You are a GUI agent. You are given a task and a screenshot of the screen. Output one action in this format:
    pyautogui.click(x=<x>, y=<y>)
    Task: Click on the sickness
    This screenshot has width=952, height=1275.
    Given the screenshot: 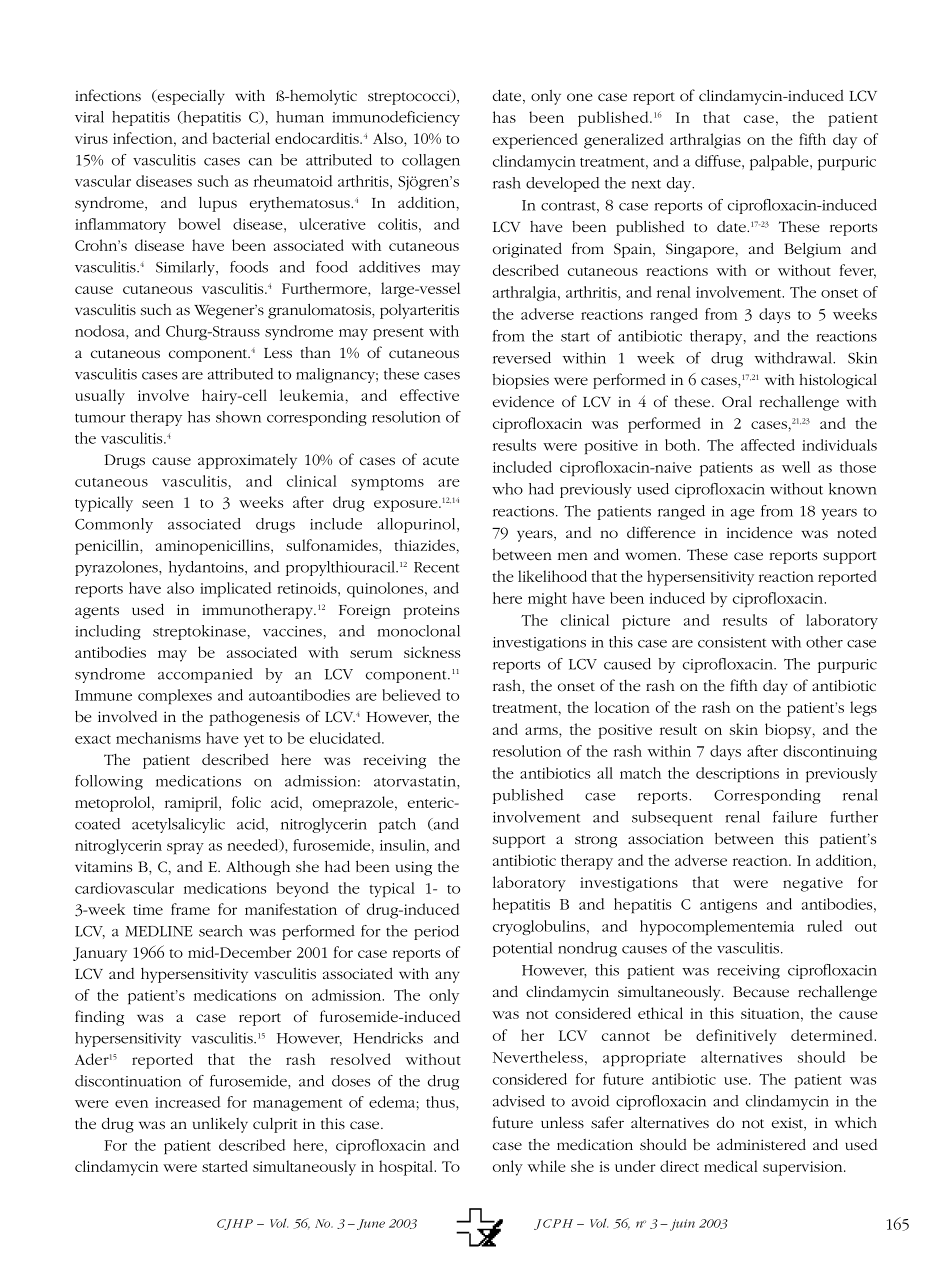 What is the action you would take?
    pyautogui.click(x=432, y=652)
